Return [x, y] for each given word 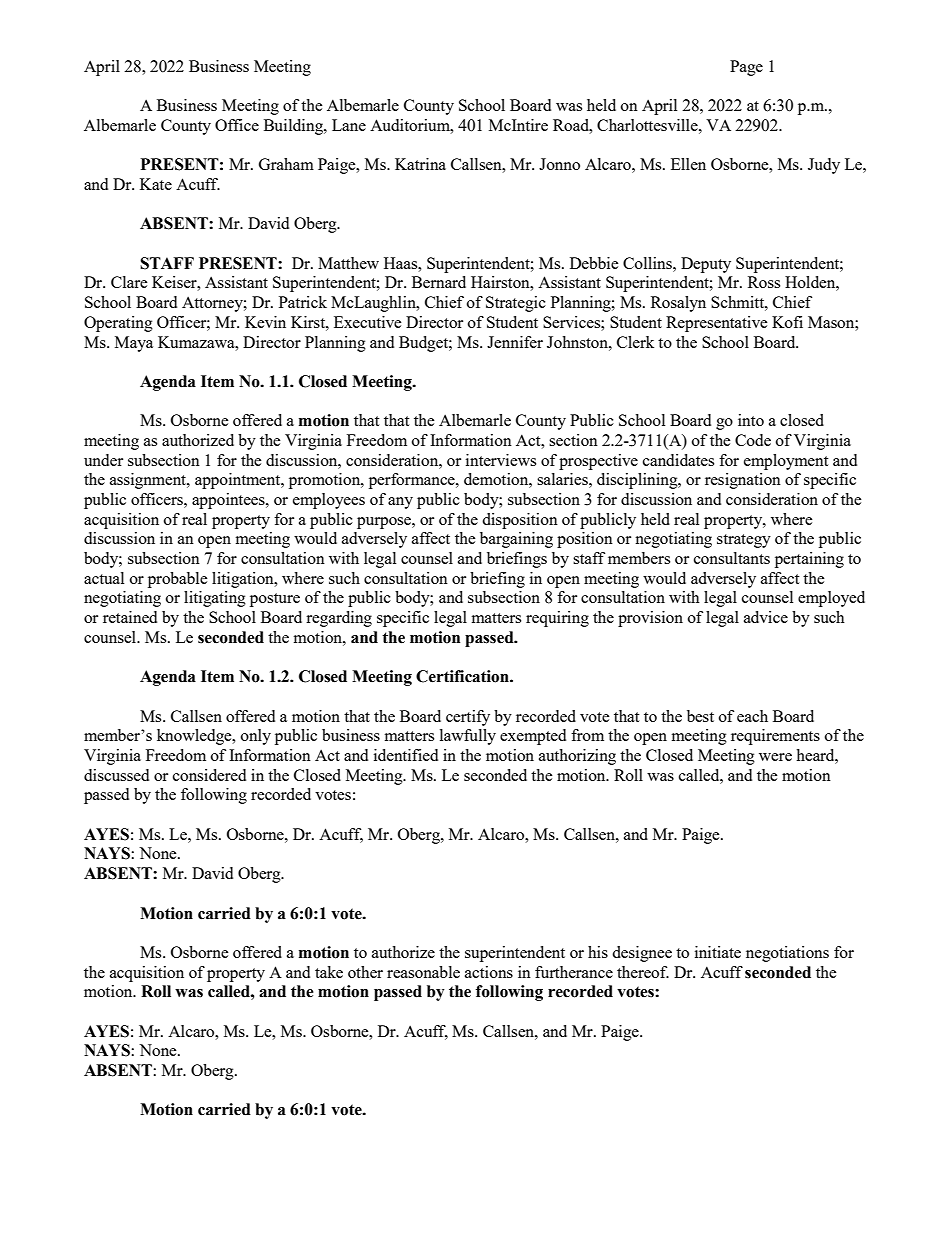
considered [209, 775]
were [775, 757]
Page [746, 68]
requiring [557, 619]
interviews [501, 460]
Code [753, 440]
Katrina [420, 164]
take [329, 972]
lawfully [468, 737]
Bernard [439, 282]
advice [766, 617]
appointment [239, 481]
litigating [215, 599]
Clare [129, 282]
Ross [764, 282]
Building [294, 127]
